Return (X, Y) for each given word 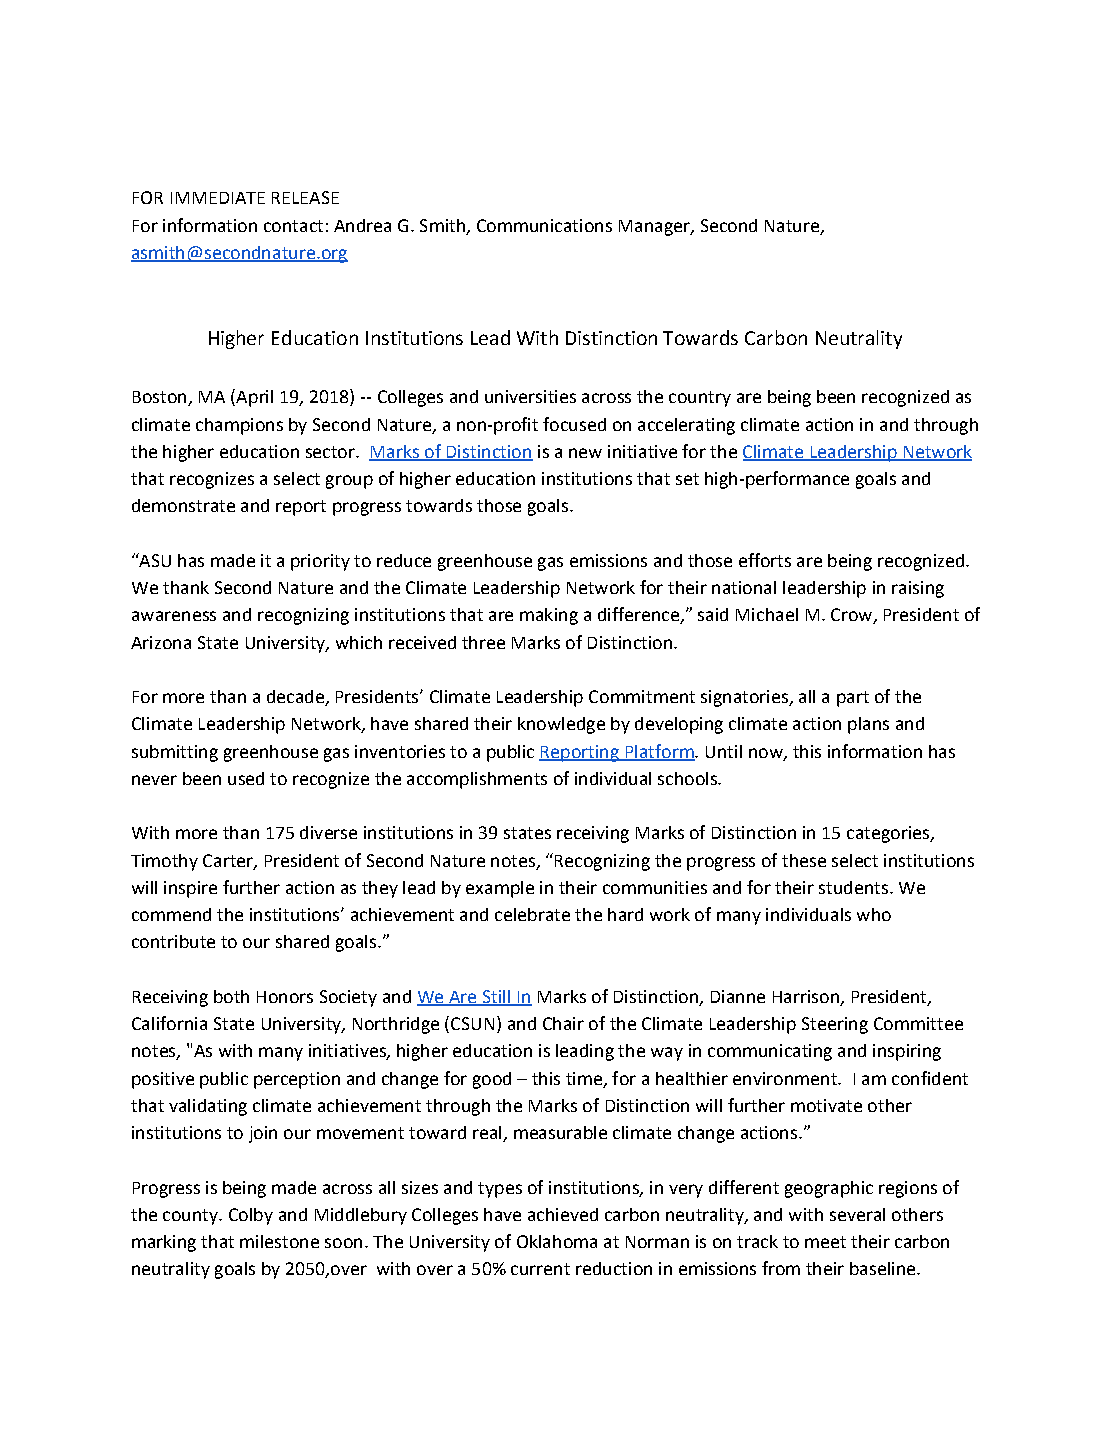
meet (825, 1242)
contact (293, 226)
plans (868, 725)
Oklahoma (557, 1241)
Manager (655, 228)
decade (296, 698)
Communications (544, 225)
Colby (251, 1216)
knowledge (561, 725)
